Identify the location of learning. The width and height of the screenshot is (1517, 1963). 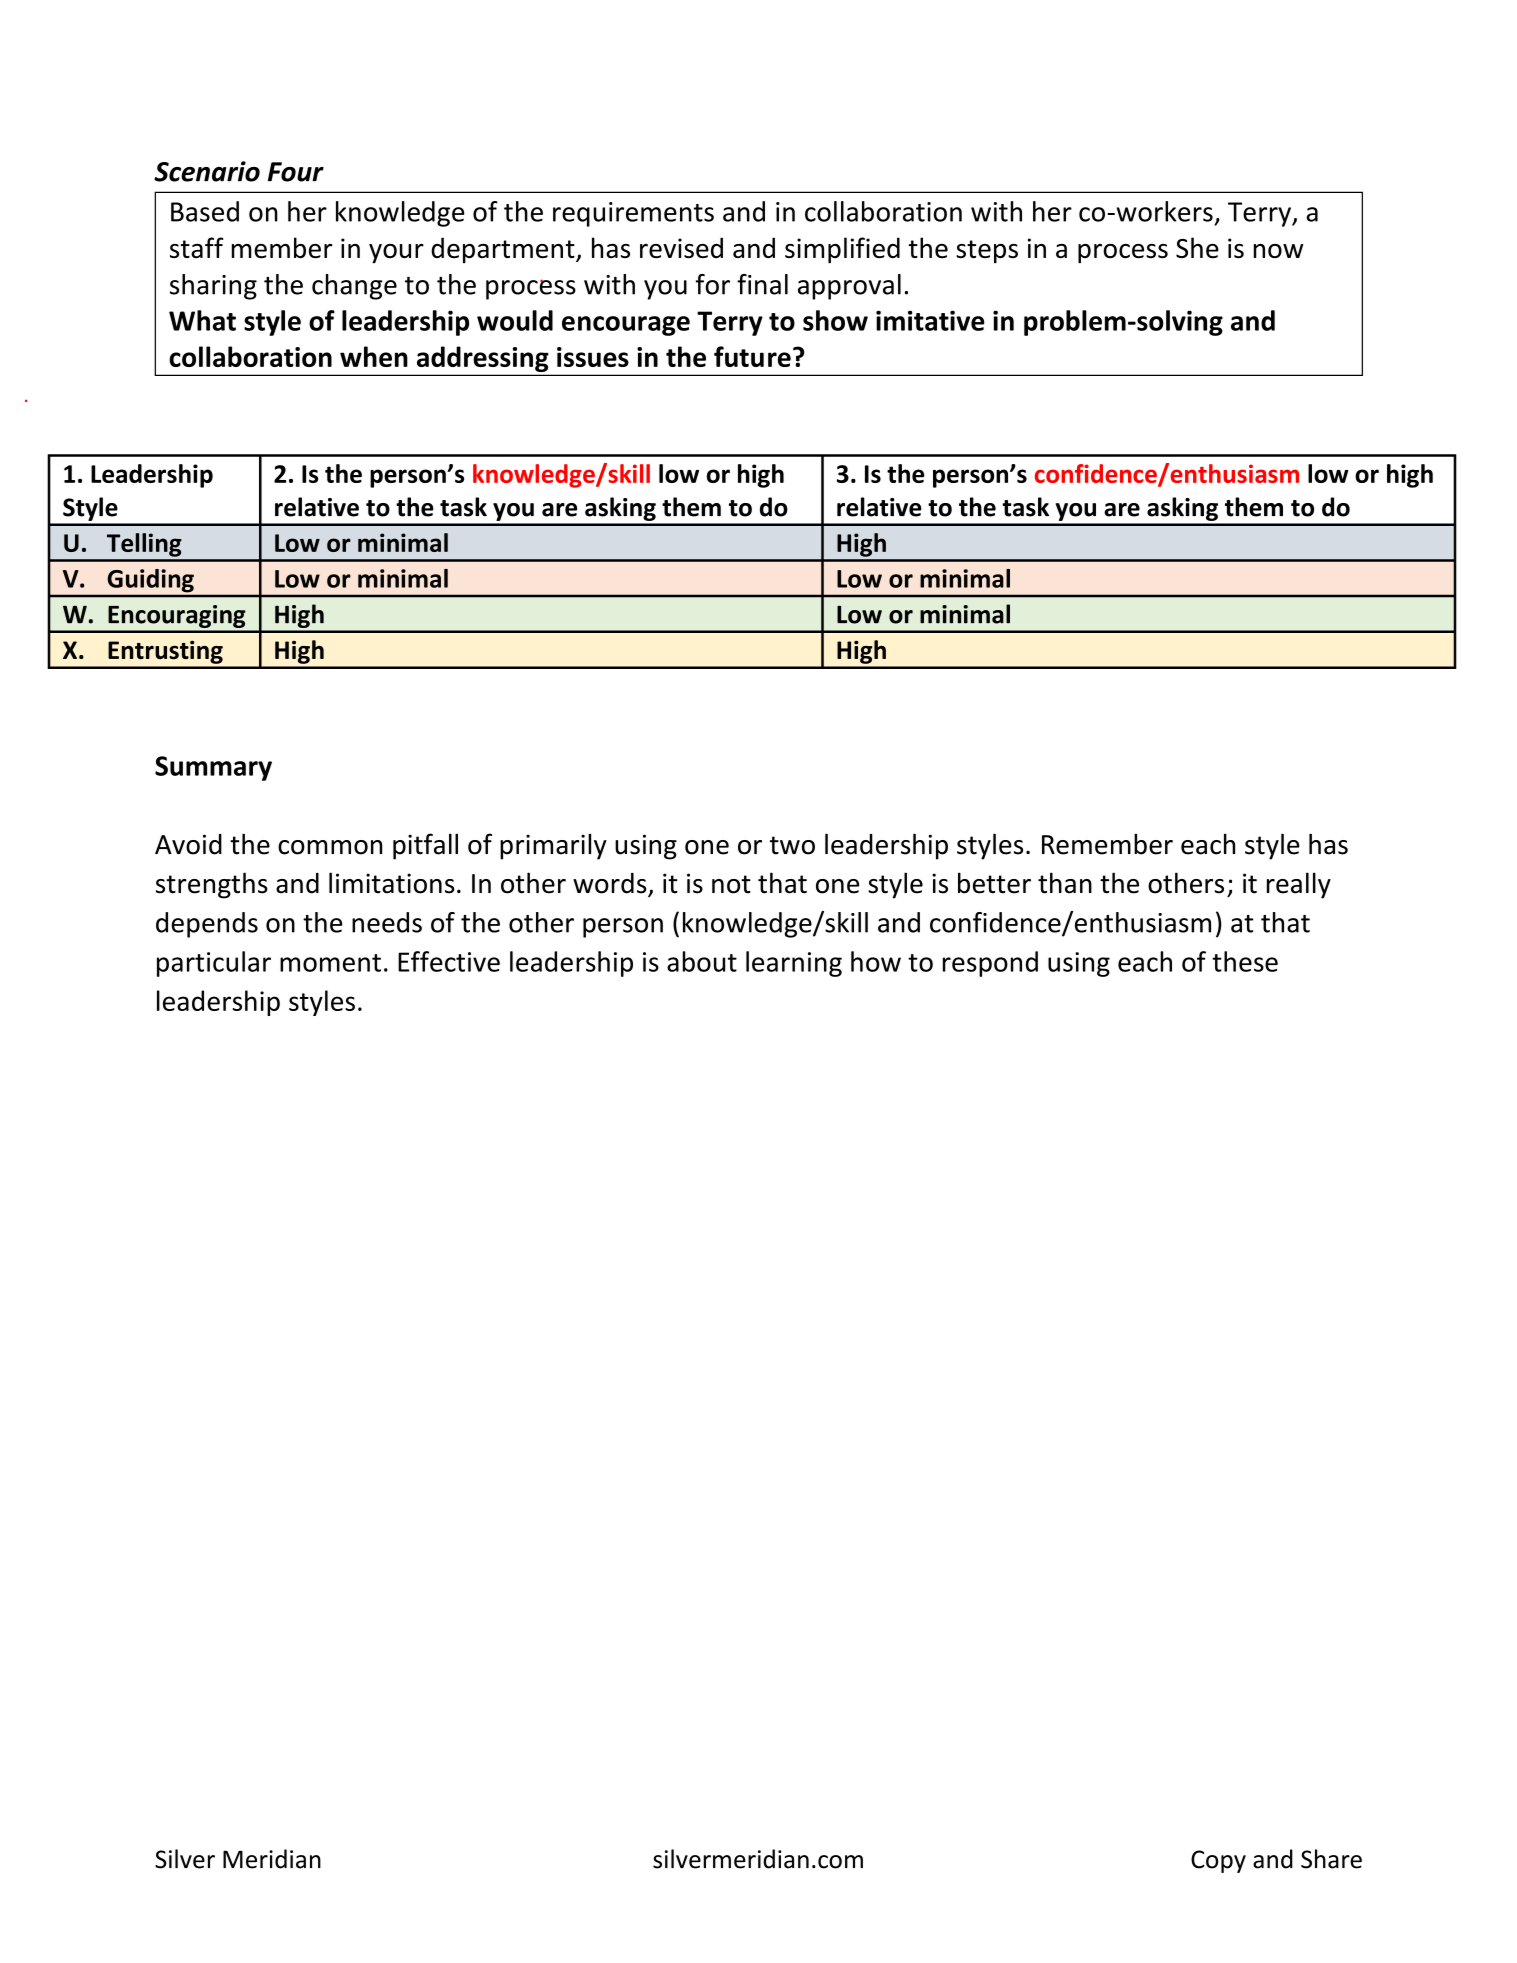
(794, 964).
